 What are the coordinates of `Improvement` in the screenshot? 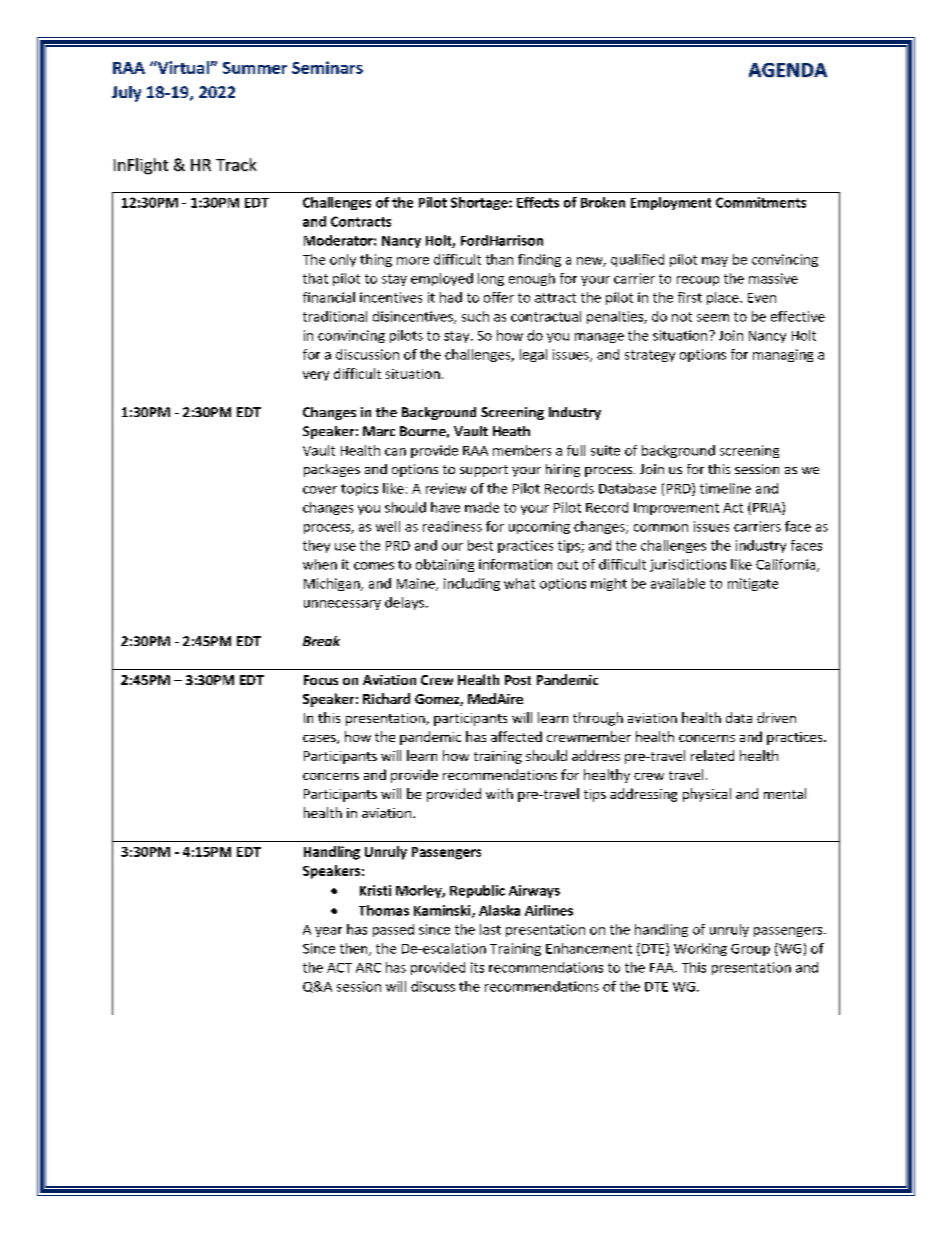 It's located at (676, 509).
